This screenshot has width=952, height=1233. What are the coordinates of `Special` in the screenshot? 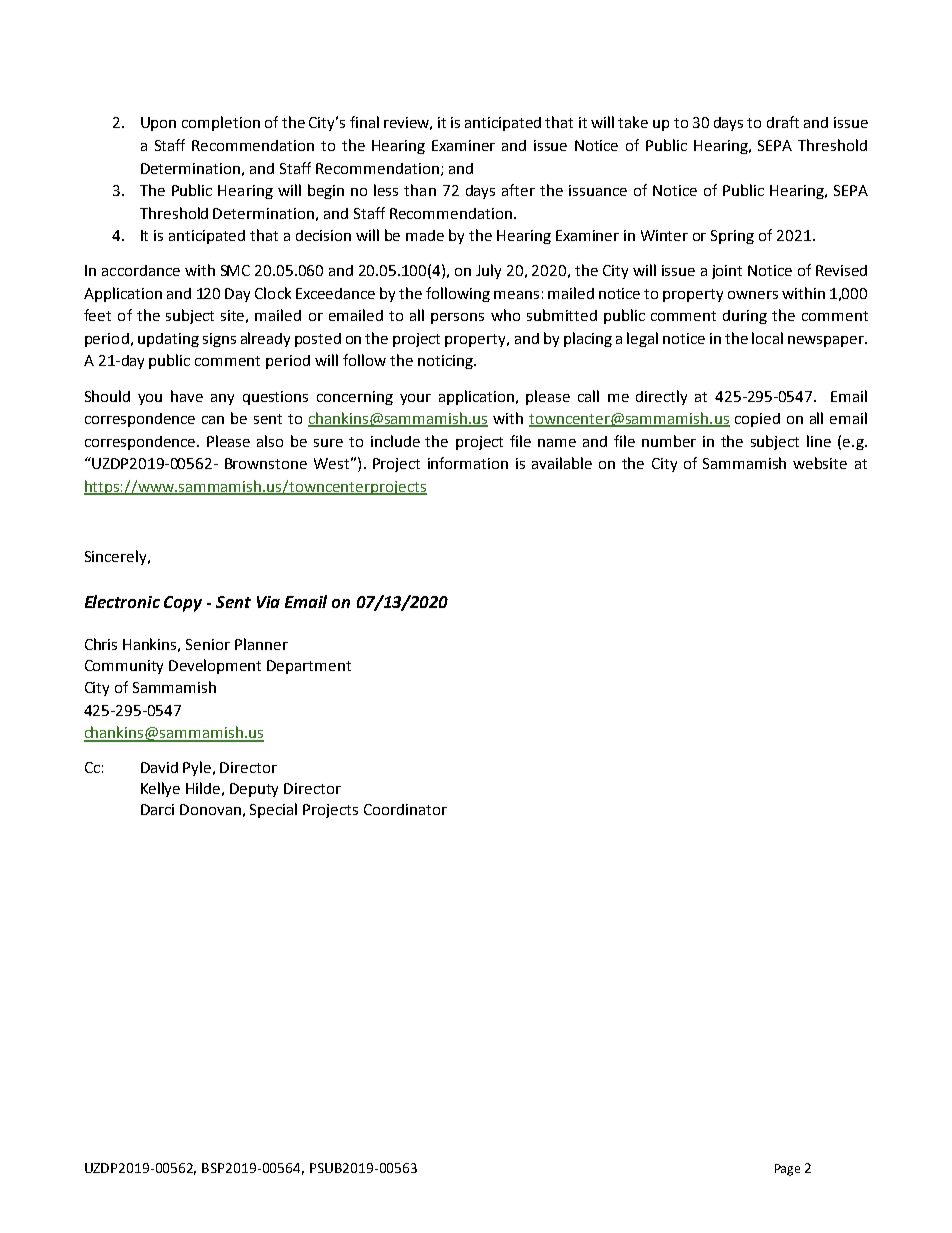 It's located at (273, 810).
